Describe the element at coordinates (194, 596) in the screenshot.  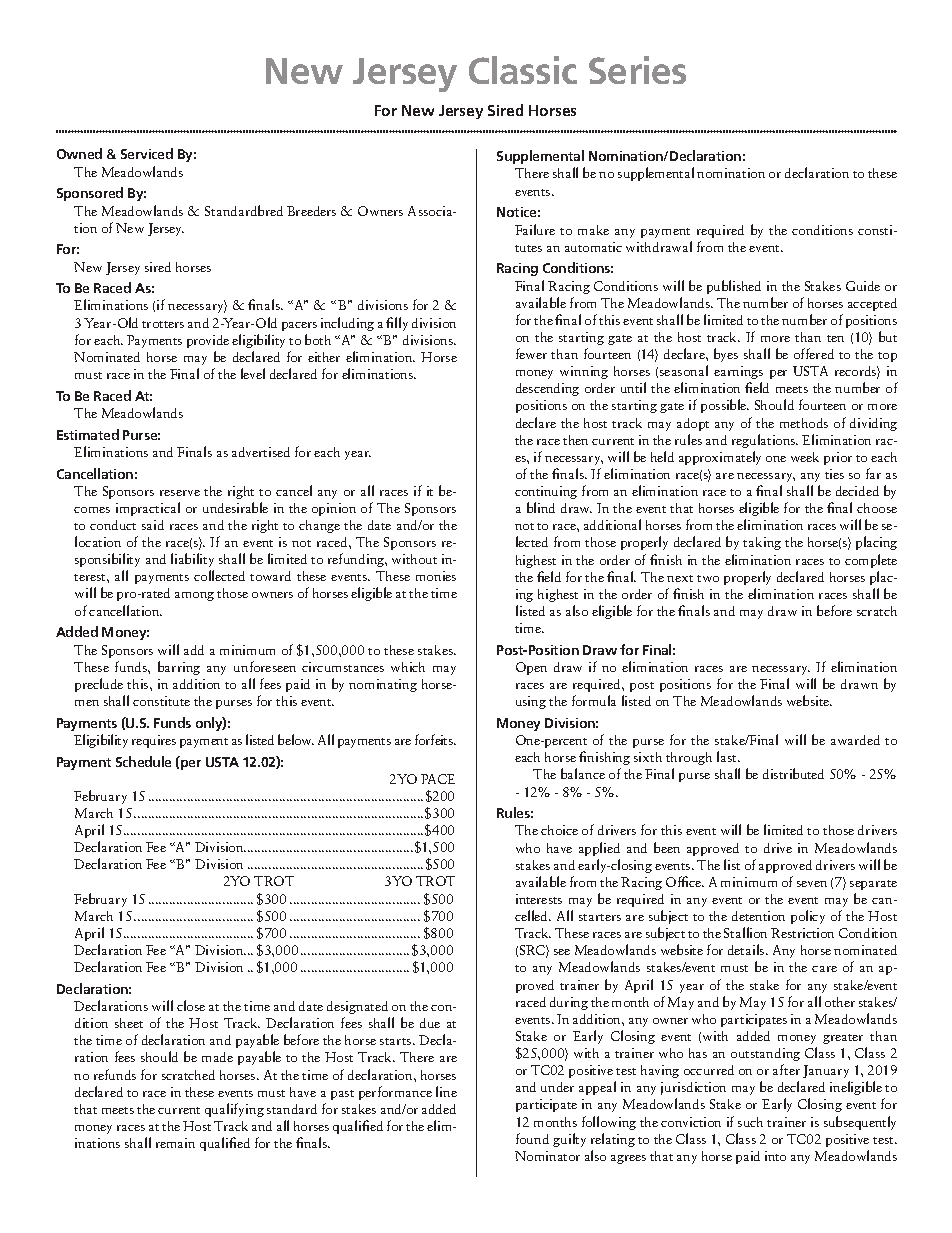
I see `among` at that location.
